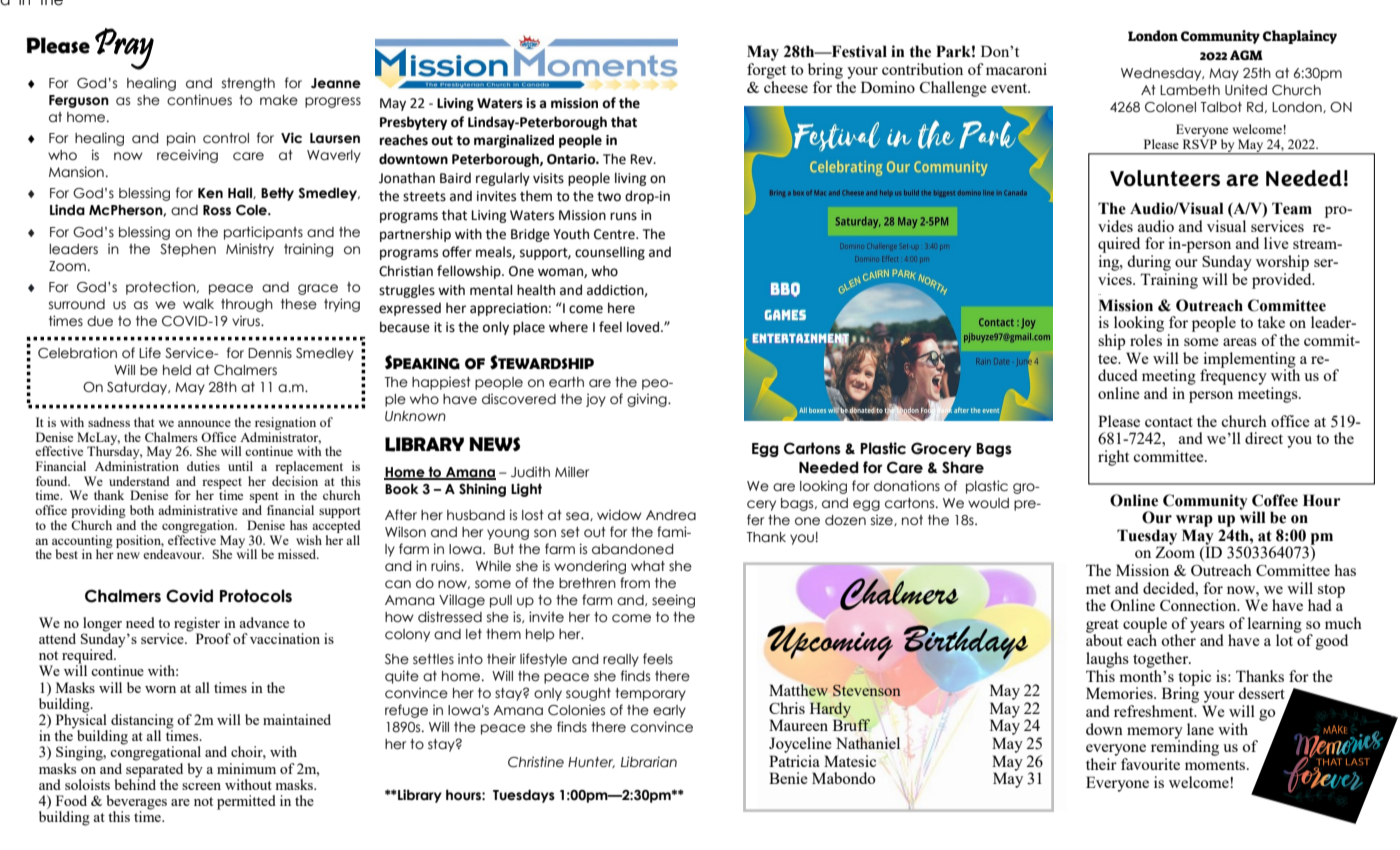  What do you see at coordinates (648, 400) in the document?
I see `giving` at bounding box center [648, 400].
